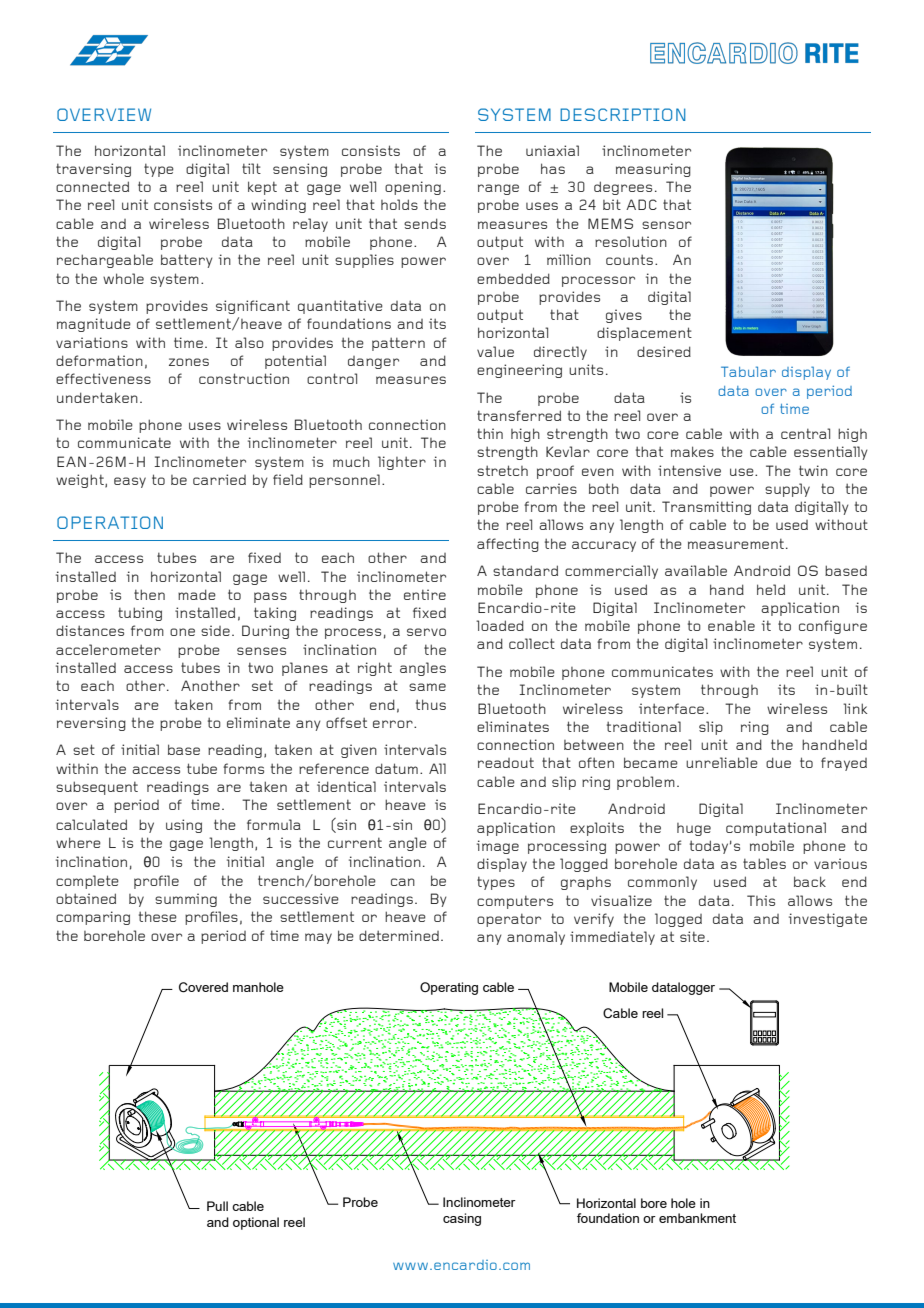 Image resolution: width=924 pixels, height=1308 pixels. Describe the element at coordinates (502, 470) in the page. I see `stretch` at that location.
